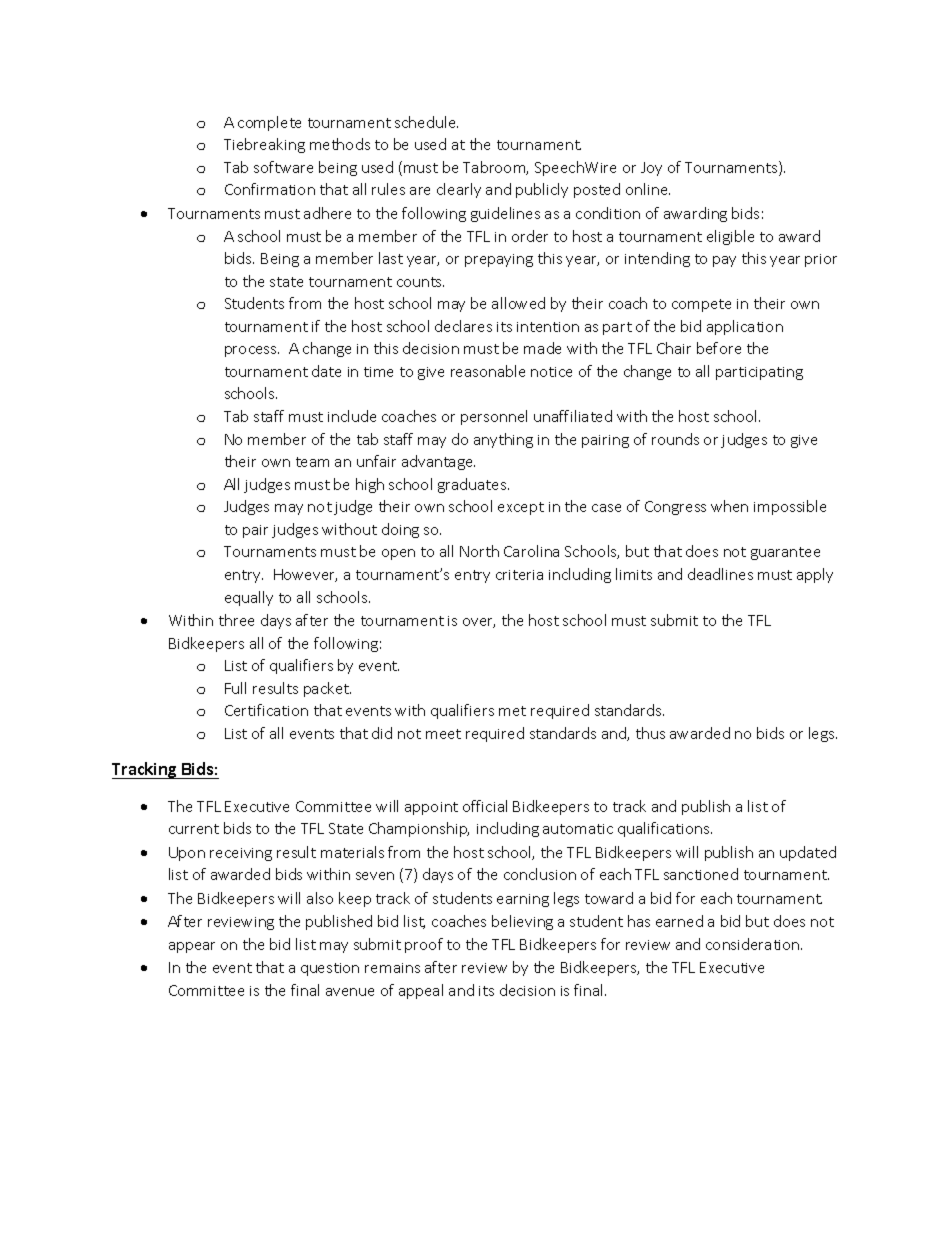 This screenshot has width=952, height=1233. I want to click on deadlines, so click(720, 574).
